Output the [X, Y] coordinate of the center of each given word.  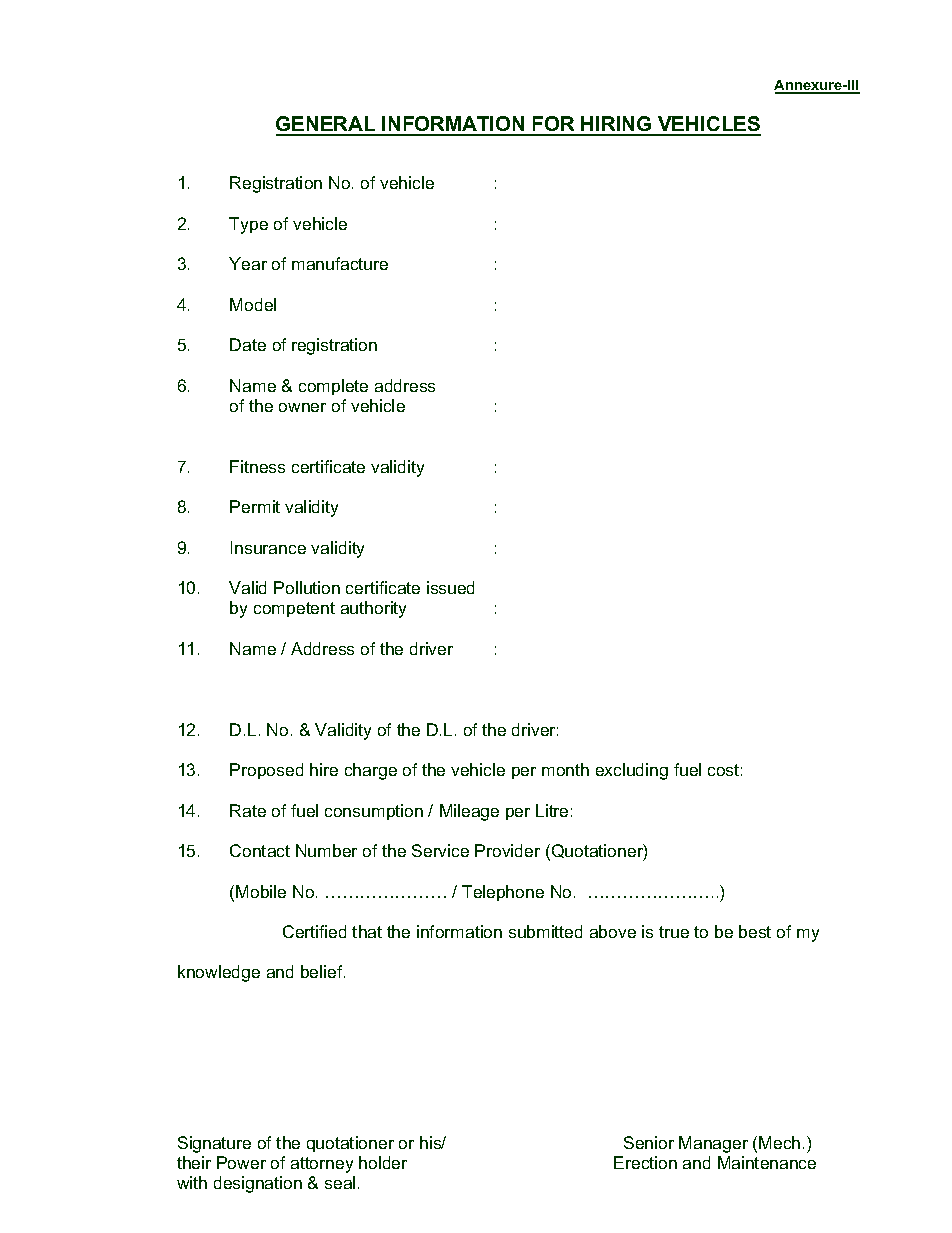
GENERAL [327, 125]
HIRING [617, 125]
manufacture [340, 263]
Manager [713, 1144]
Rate [248, 810]
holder [383, 1162]
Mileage [469, 812]
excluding [632, 771]
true [674, 932]
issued [450, 587]
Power [241, 1162]
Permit [255, 506]
